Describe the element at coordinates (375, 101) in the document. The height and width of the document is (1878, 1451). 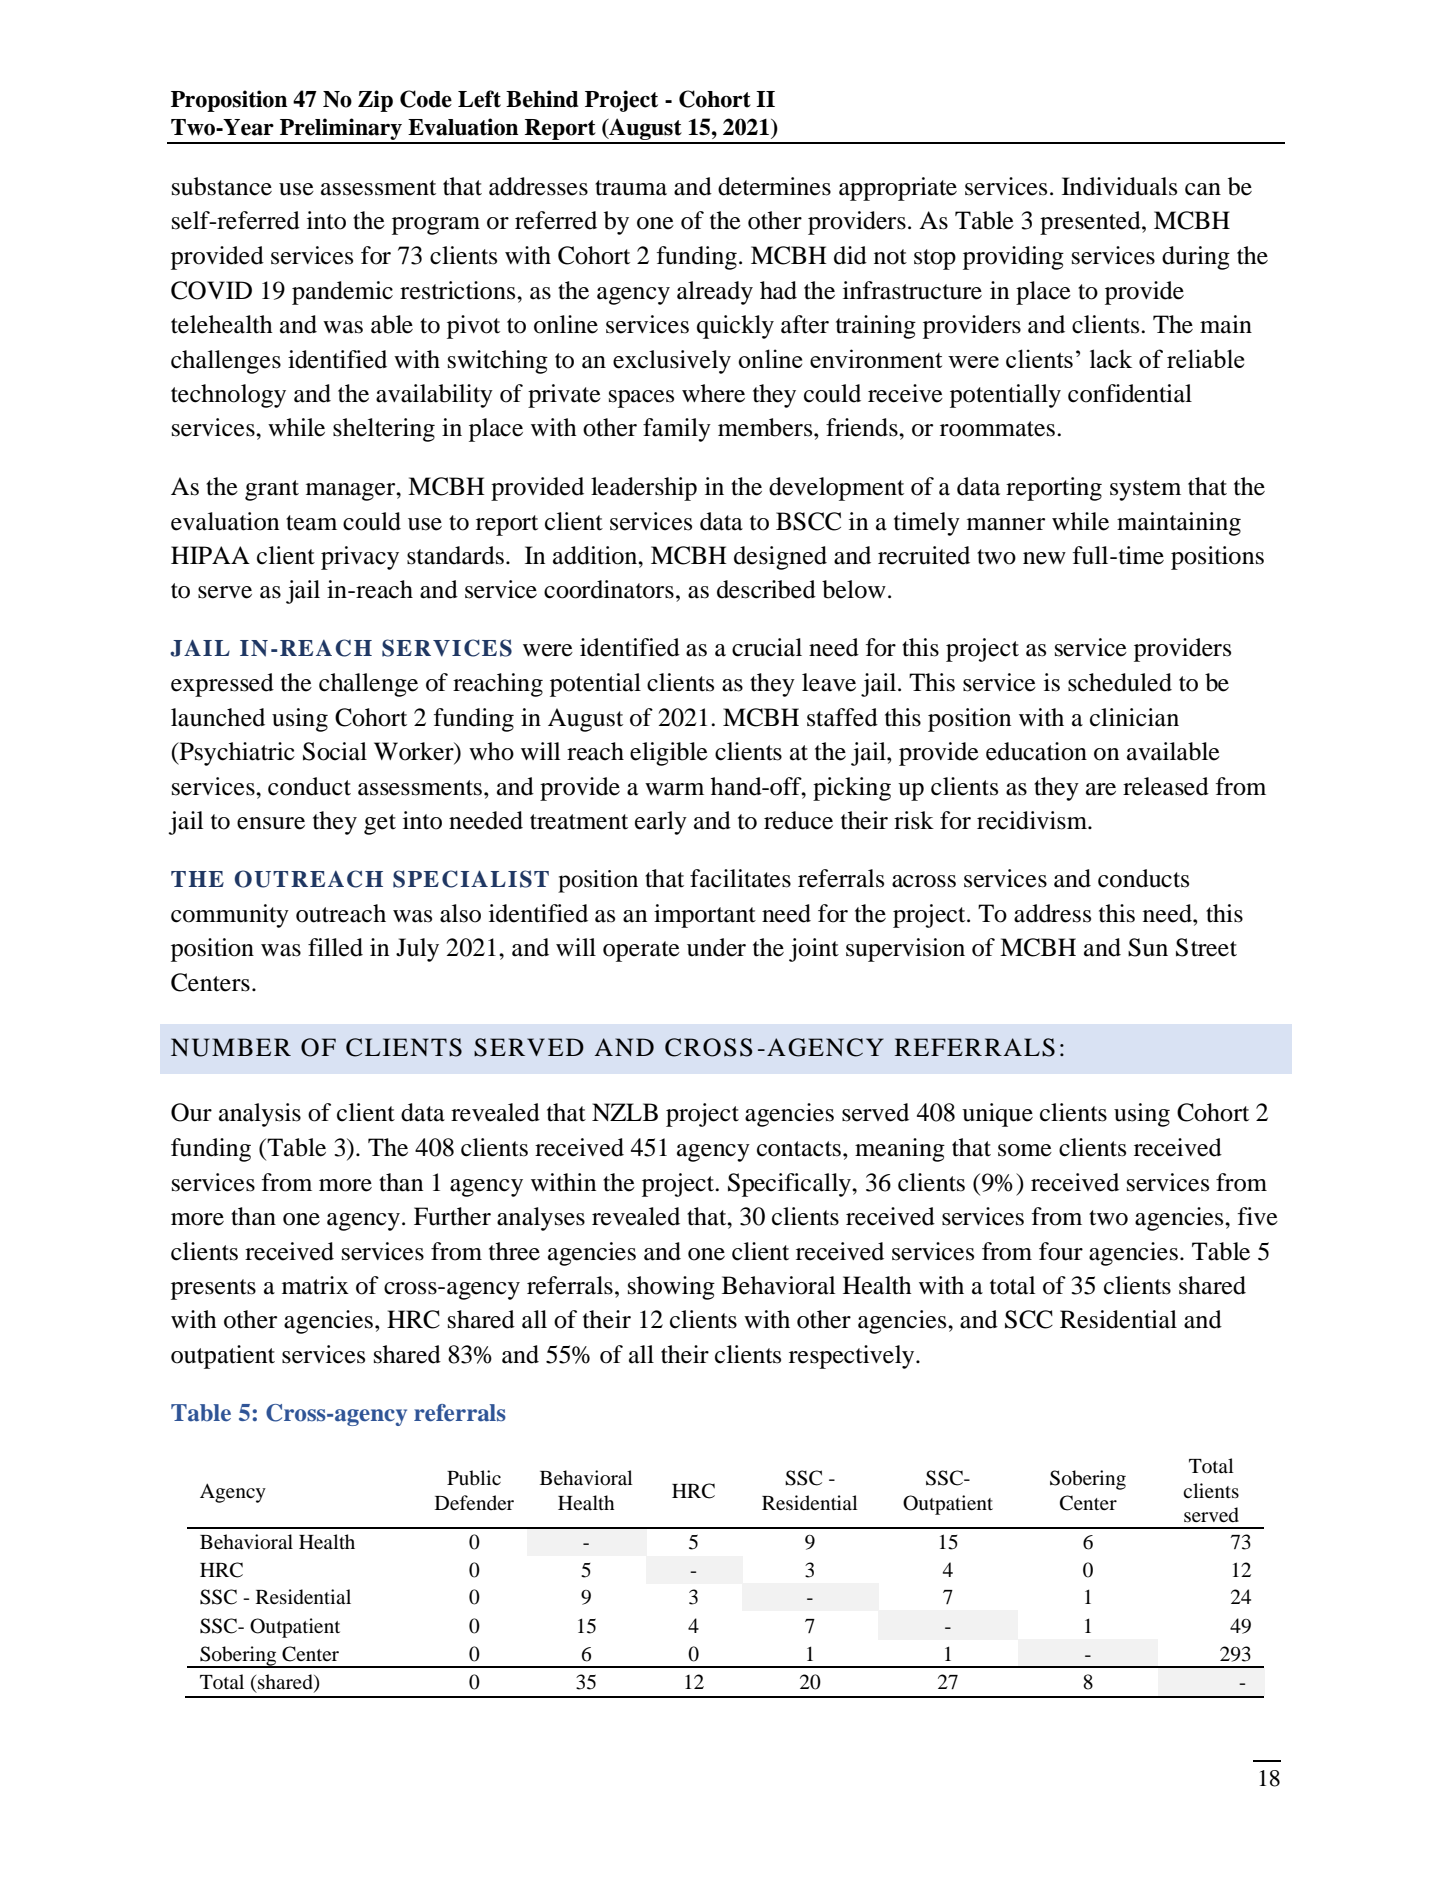
I see `Zip` at that location.
